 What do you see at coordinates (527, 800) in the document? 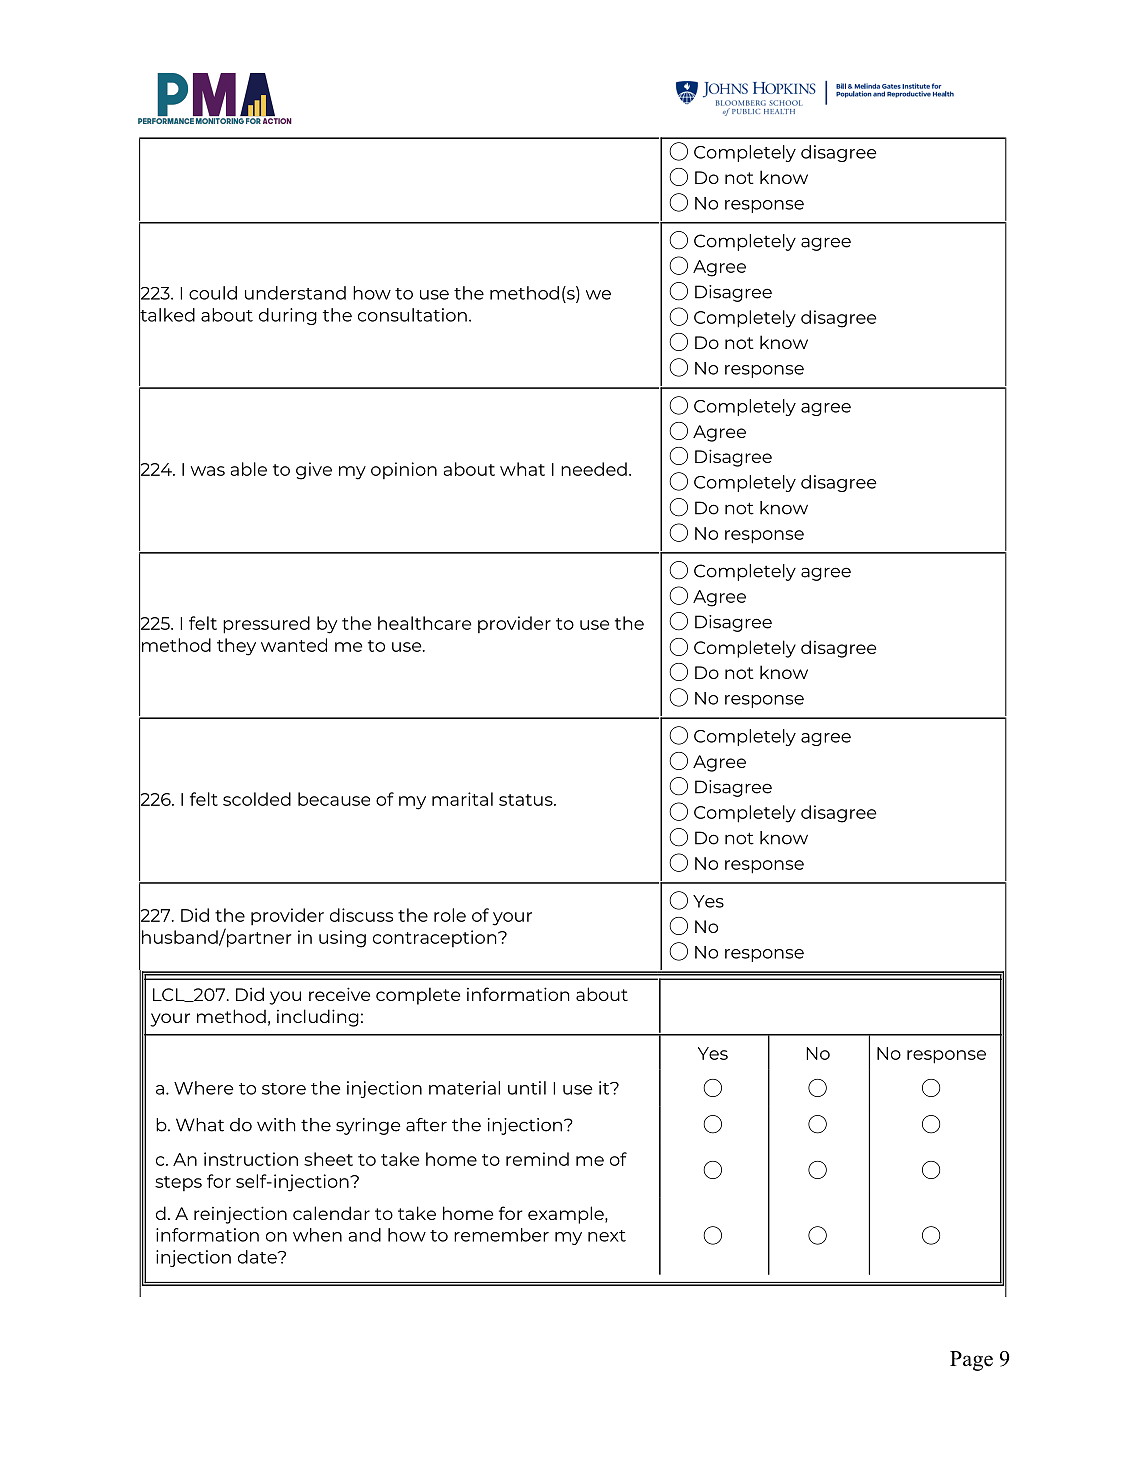
I see `status` at bounding box center [527, 800].
